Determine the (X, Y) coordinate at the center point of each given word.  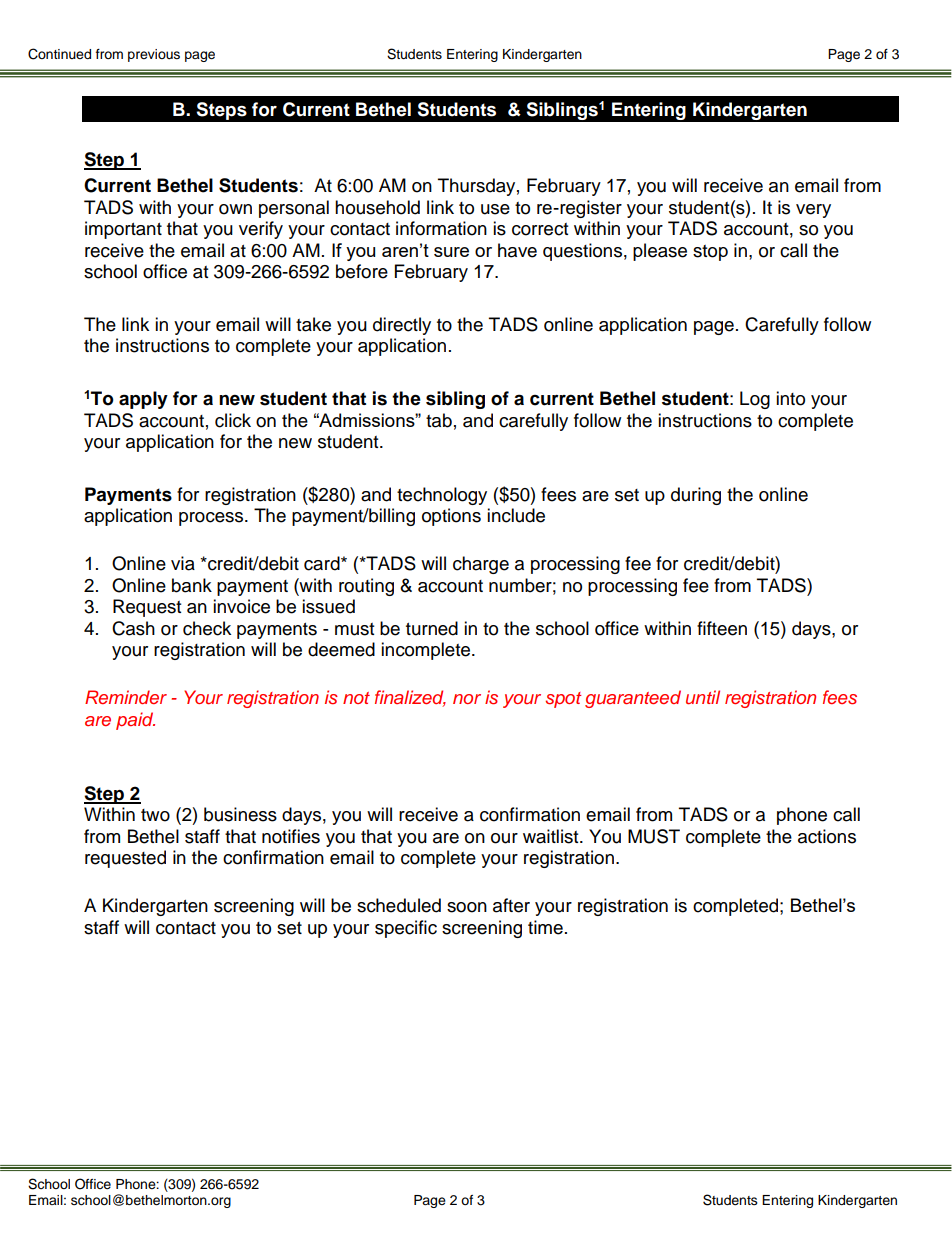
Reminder (126, 697)
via (183, 563)
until (703, 697)
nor (467, 699)
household (377, 207)
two (155, 815)
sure (451, 252)
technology (442, 496)
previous (154, 55)
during (696, 496)
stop (710, 253)
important (123, 230)
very (813, 211)
